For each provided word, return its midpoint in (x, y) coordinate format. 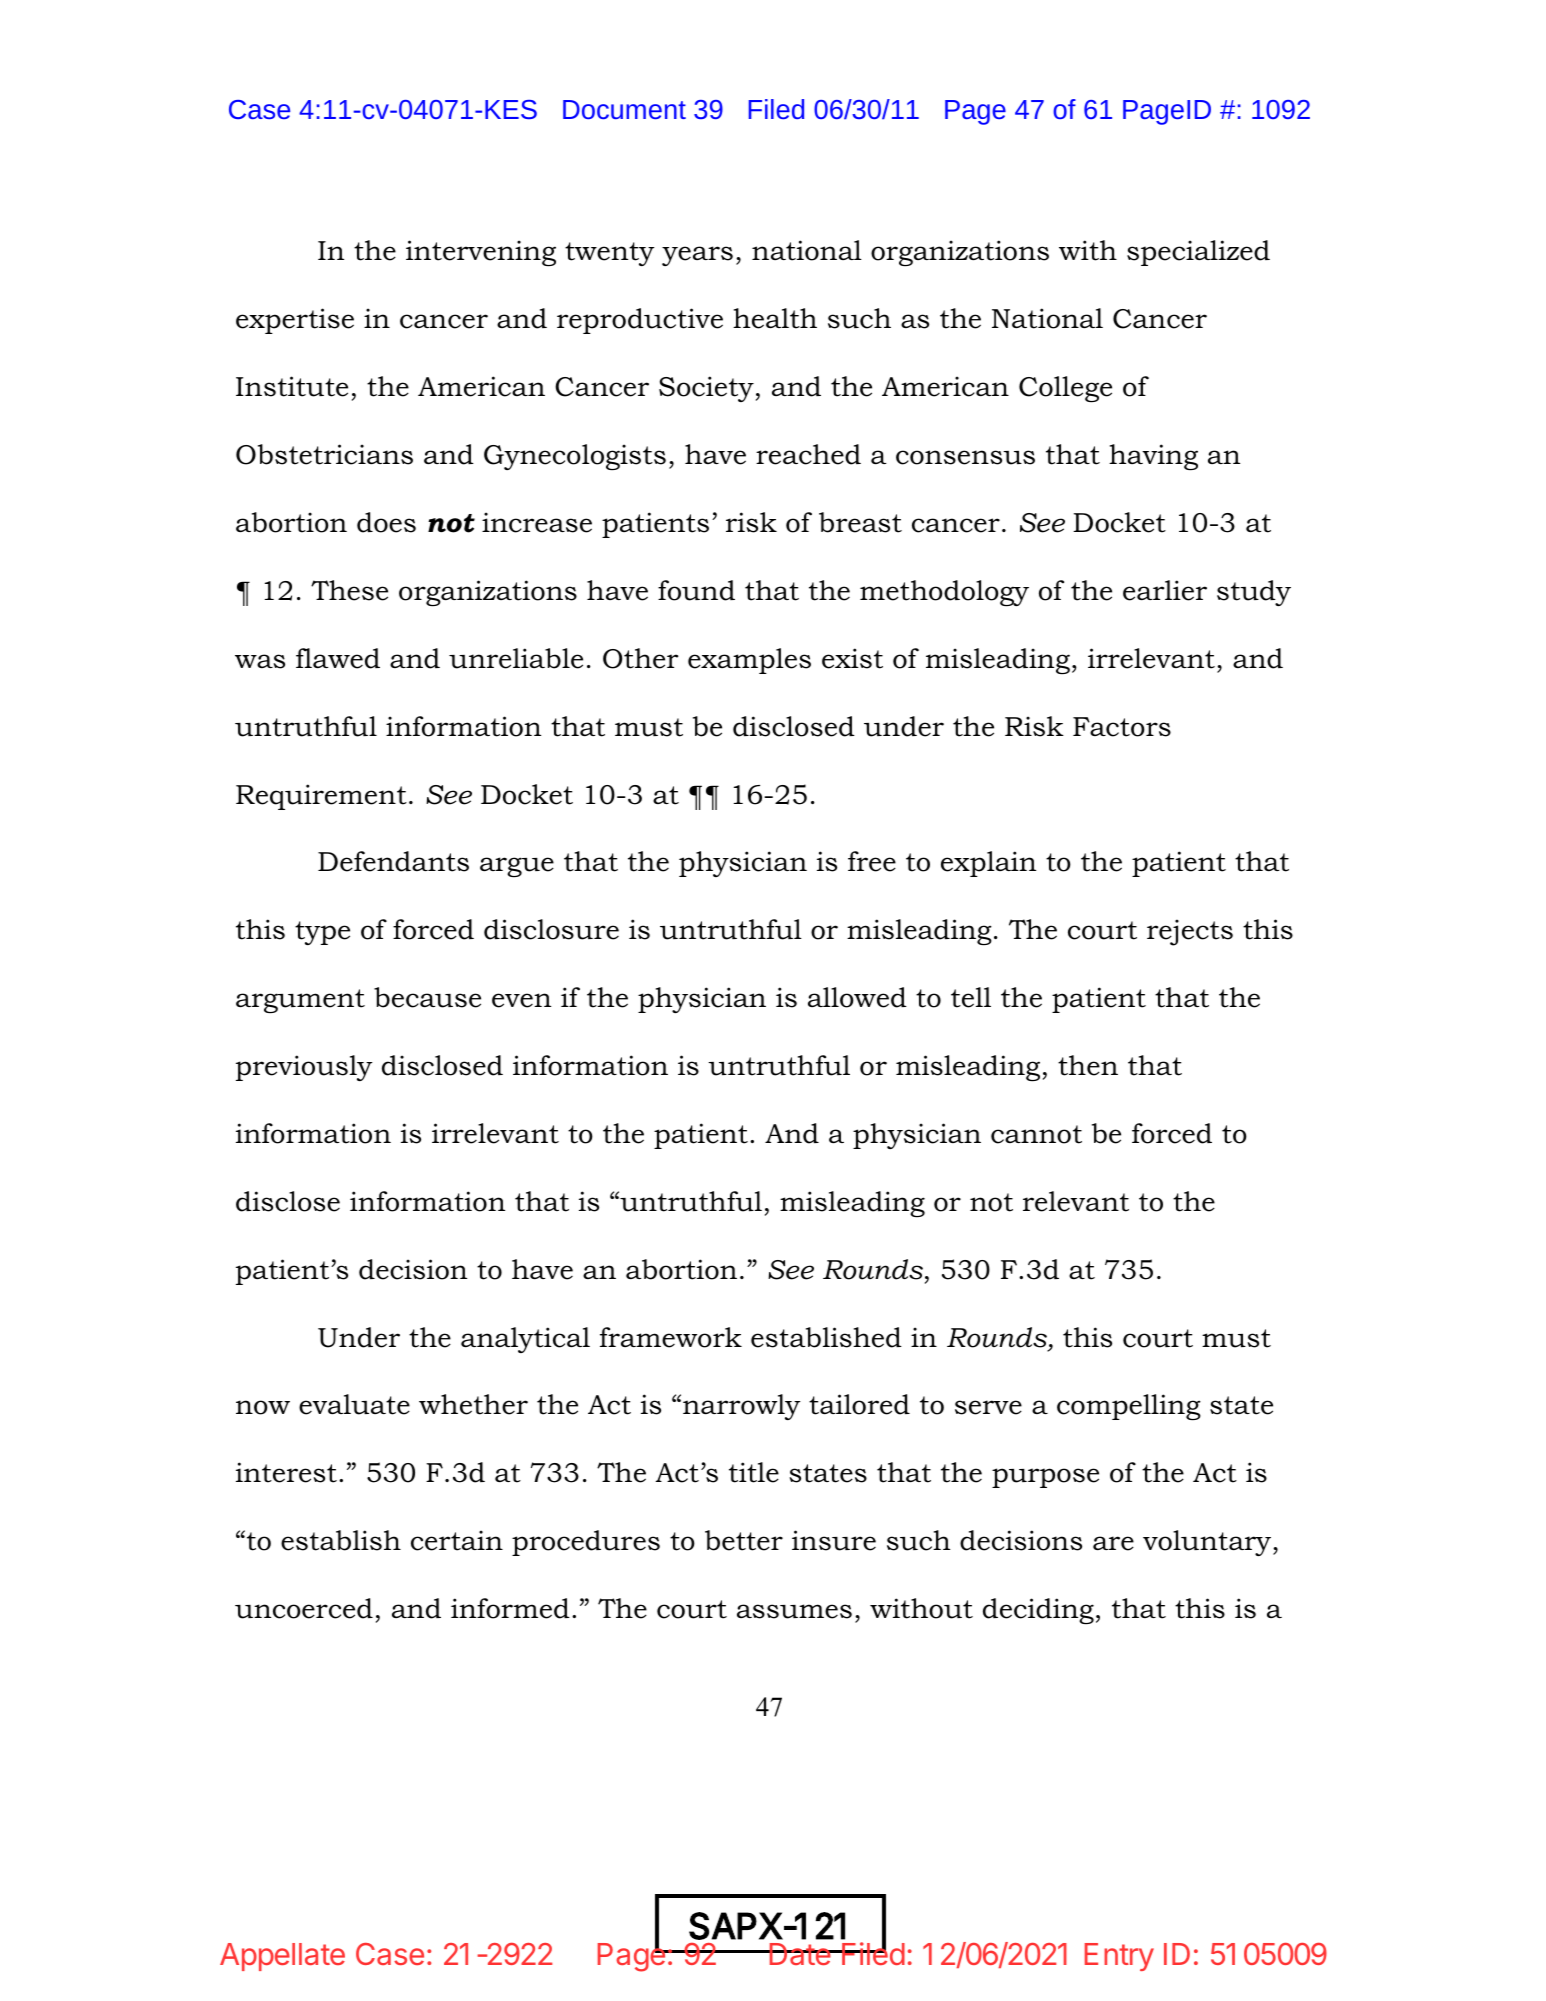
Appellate (282, 1957)
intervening (481, 253)
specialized (1198, 253)
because (427, 997)
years (697, 256)
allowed (857, 997)
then (1088, 1065)
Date (799, 1954)
